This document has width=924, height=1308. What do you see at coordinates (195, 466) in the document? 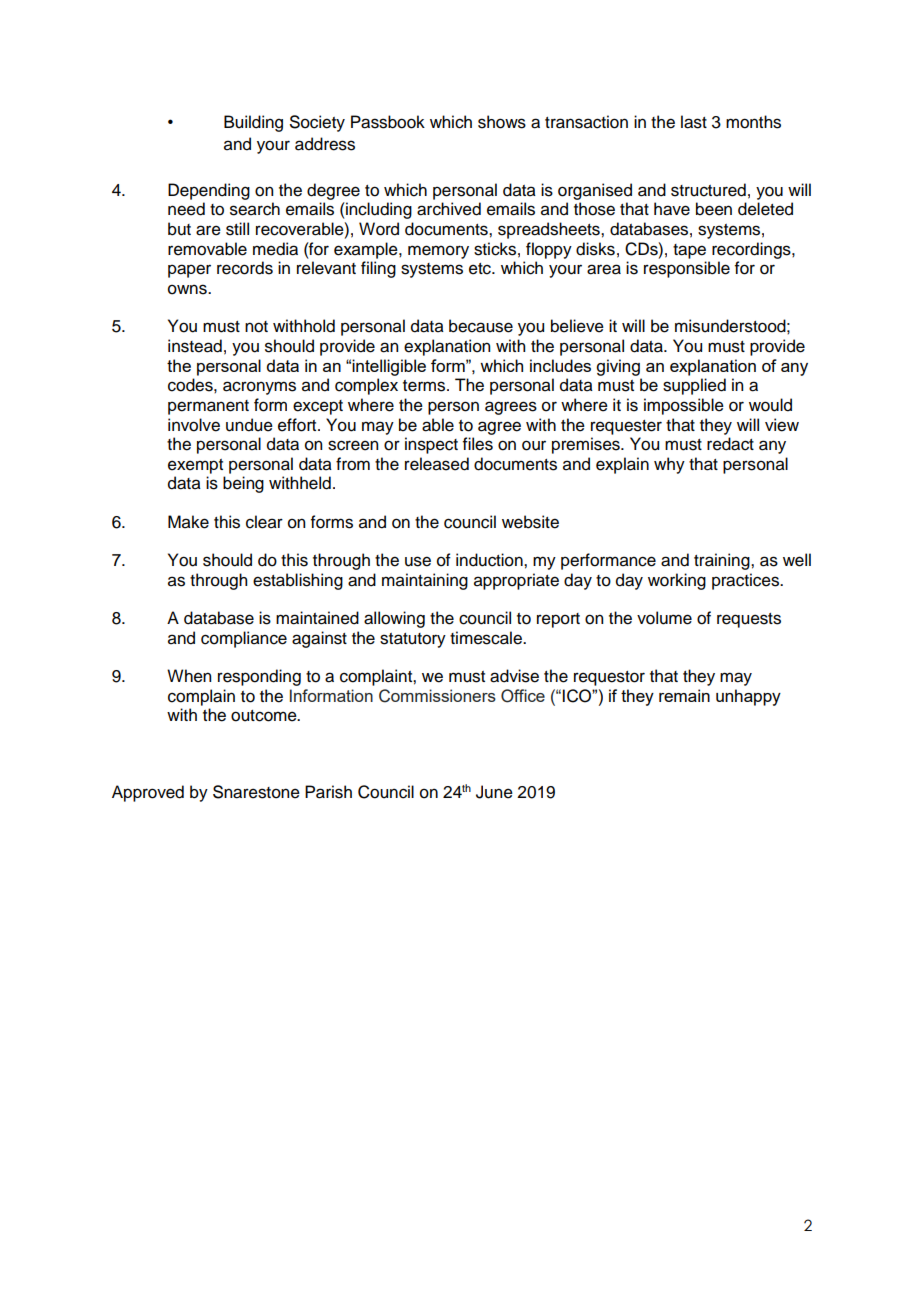
I see `exempt` at bounding box center [195, 466].
